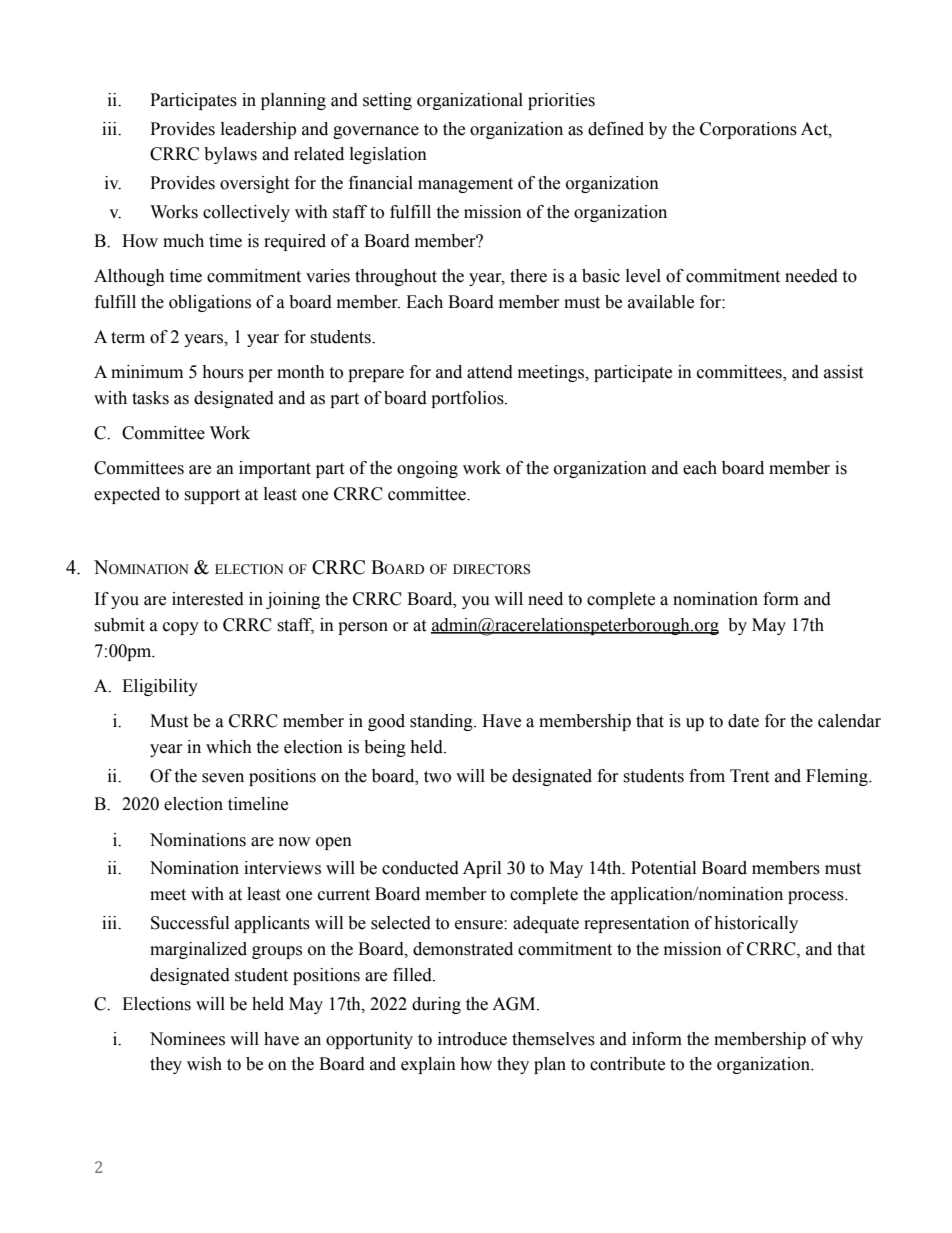 This document has height=1233, width=952. What do you see at coordinates (465, 185) in the document?
I see `management` at bounding box center [465, 185].
